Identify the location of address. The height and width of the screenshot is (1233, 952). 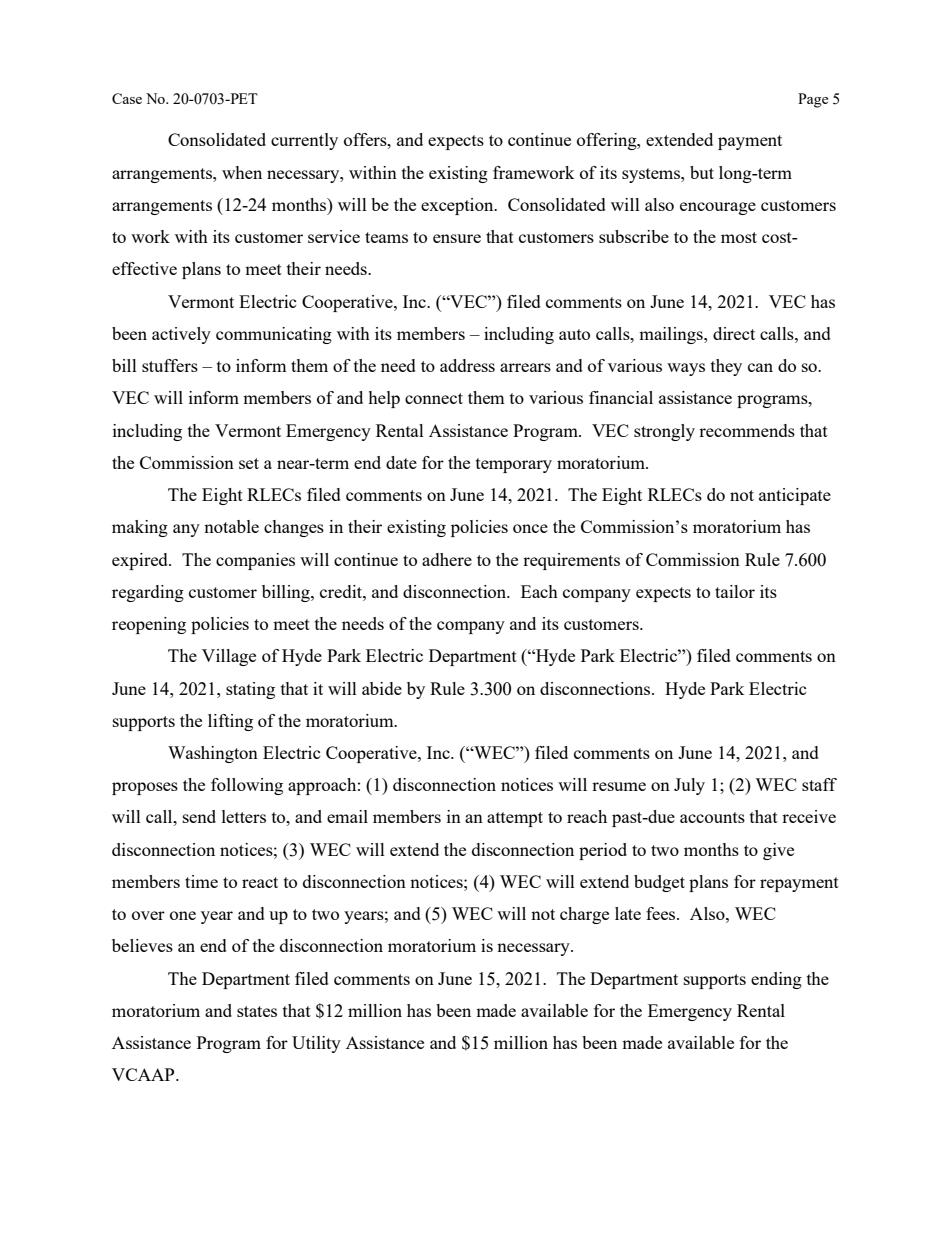
(467, 365).
